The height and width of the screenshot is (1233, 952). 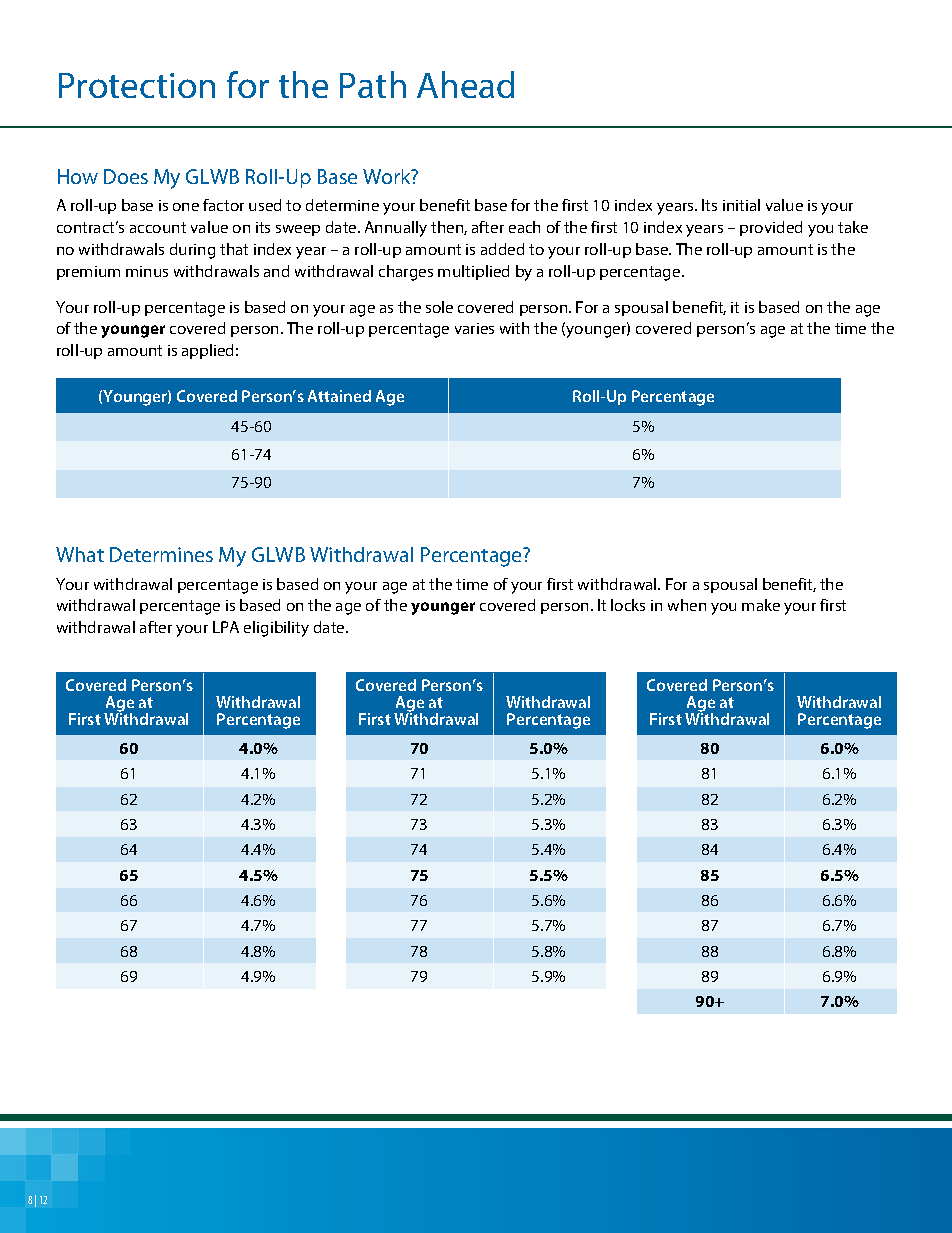 I want to click on account, so click(x=158, y=227).
